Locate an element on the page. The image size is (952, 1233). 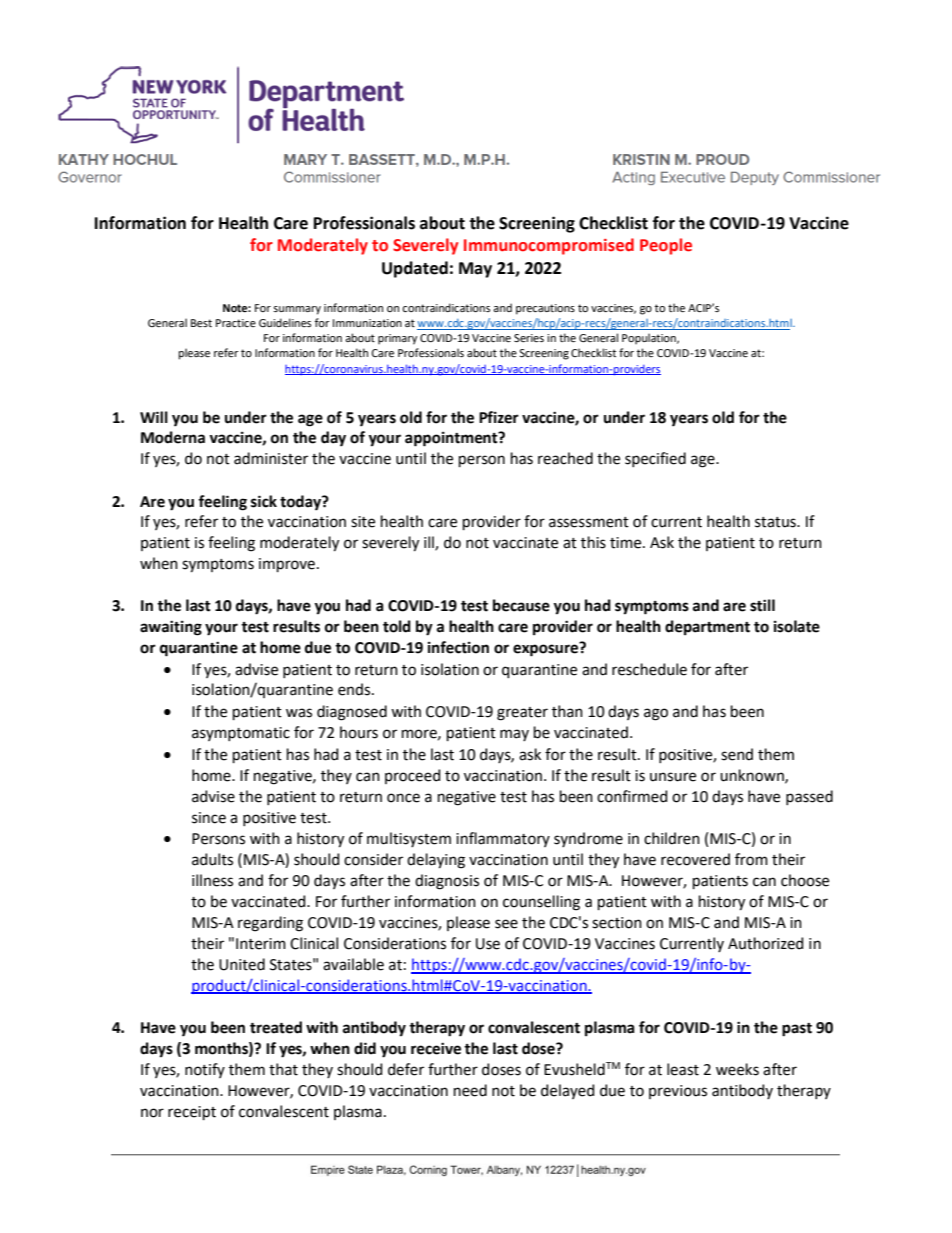
still is located at coordinates (762, 605).
